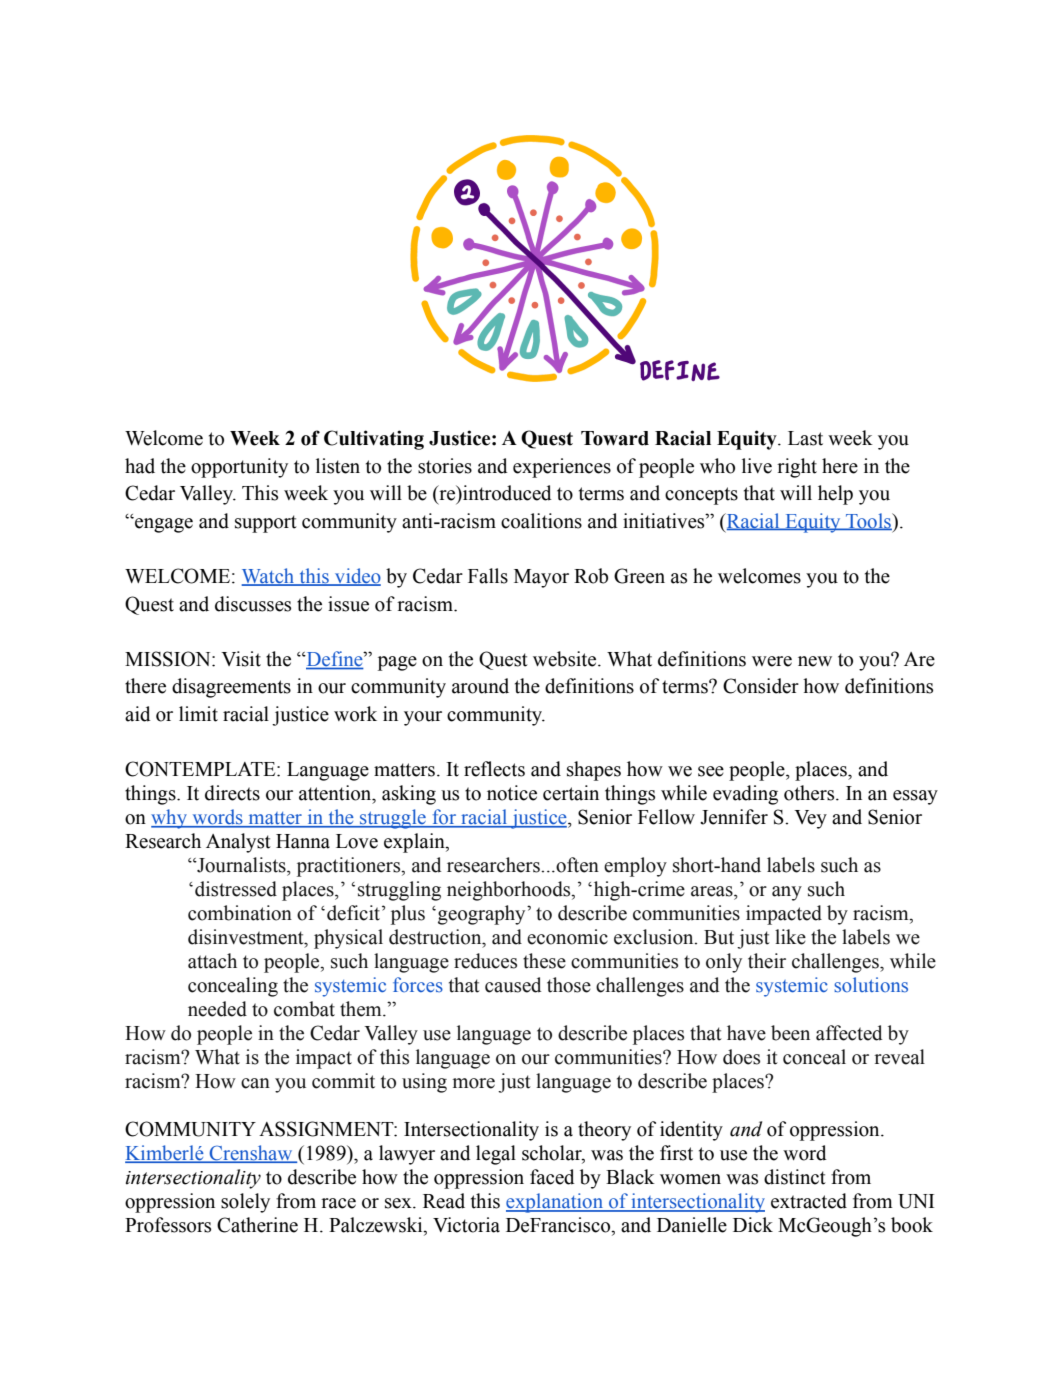 This document has height=1377, width=1064. I want to click on right, so click(797, 468).
